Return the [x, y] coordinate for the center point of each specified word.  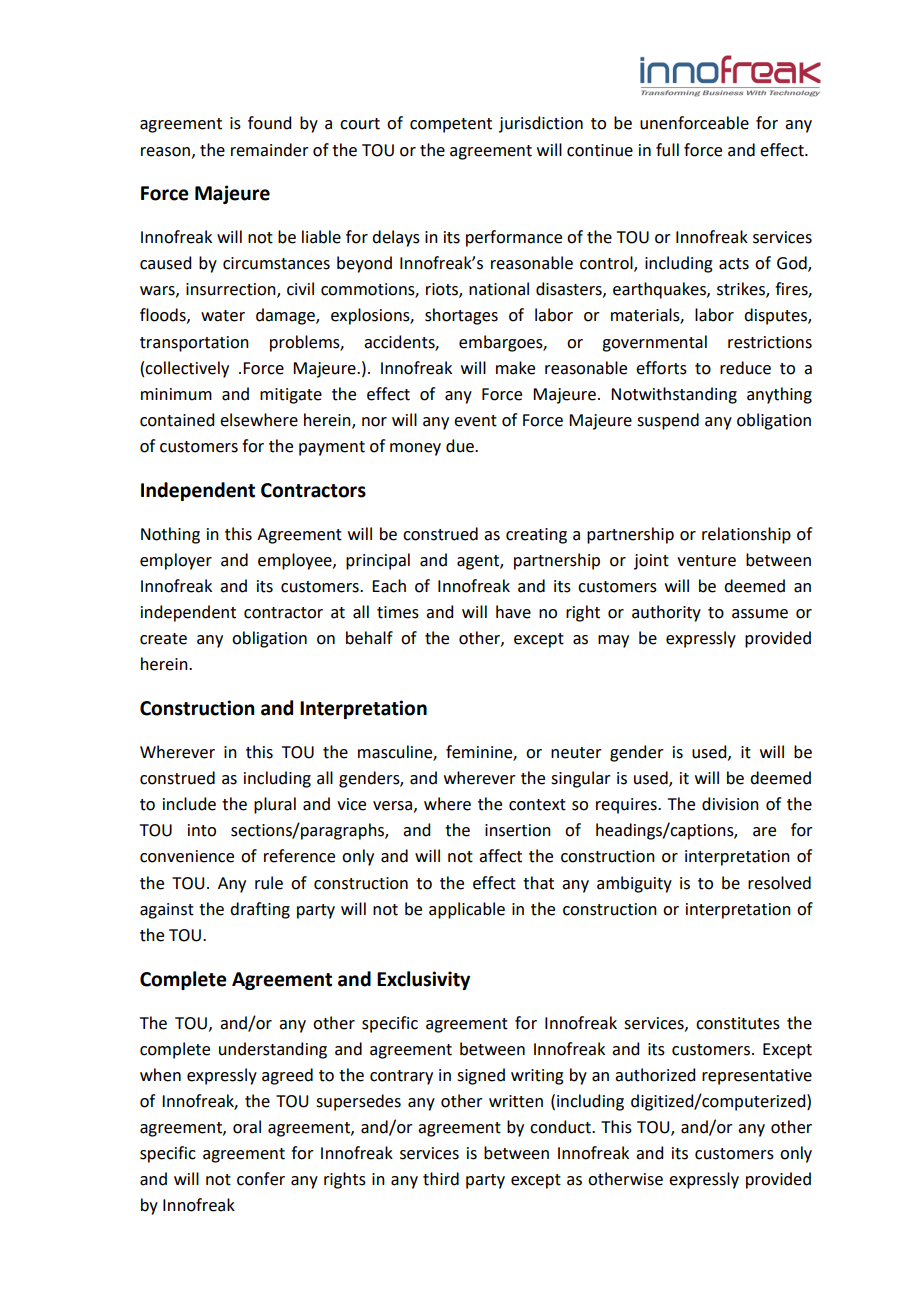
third [441, 1179]
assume [760, 614]
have [513, 612]
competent [451, 125]
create [163, 639]
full [667, 150]
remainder [270, 150]
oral [247, 1127]
